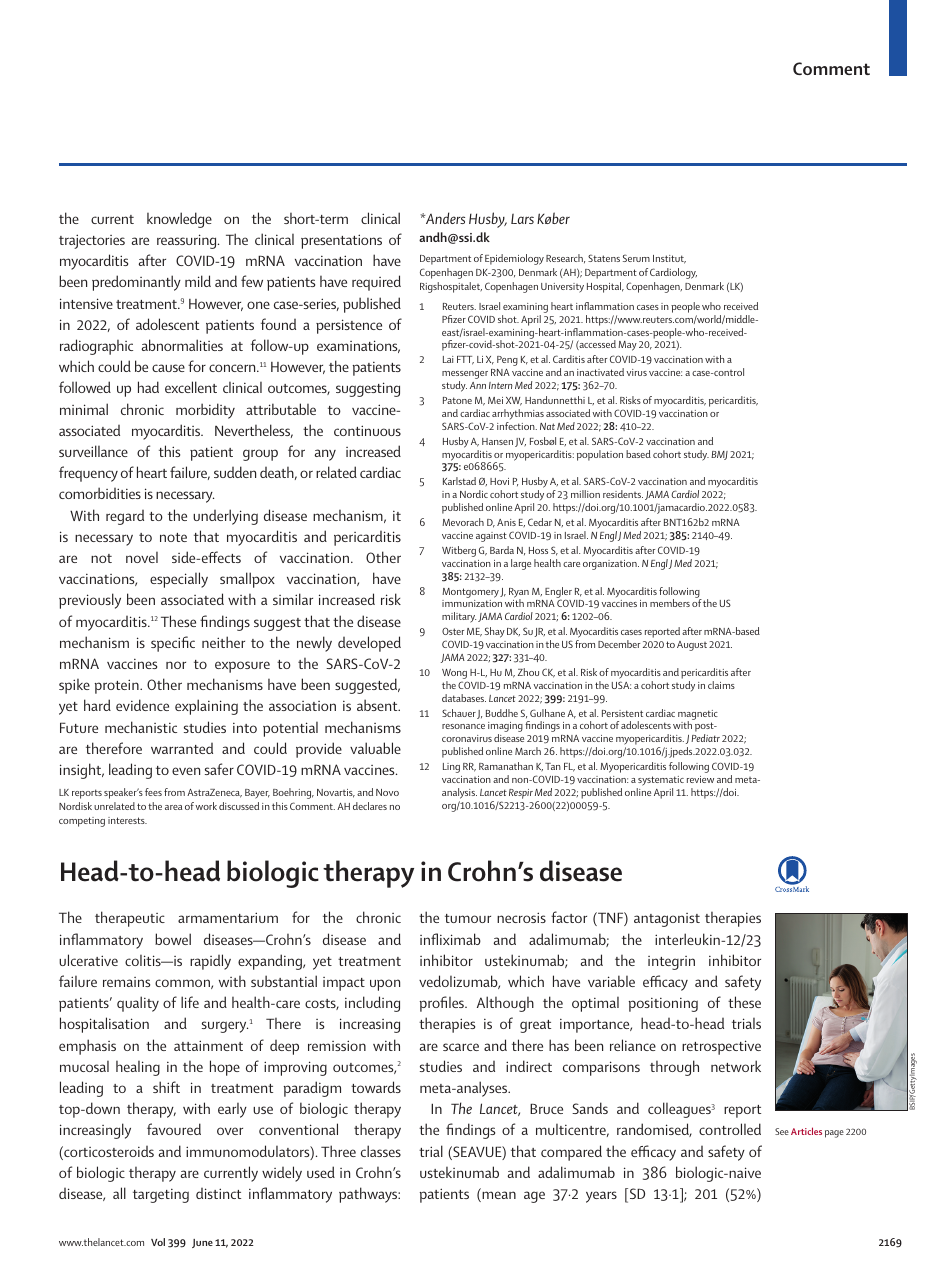 The height and width of the image is (1279, 952). I want to click on integrin, so click(671, 963).
